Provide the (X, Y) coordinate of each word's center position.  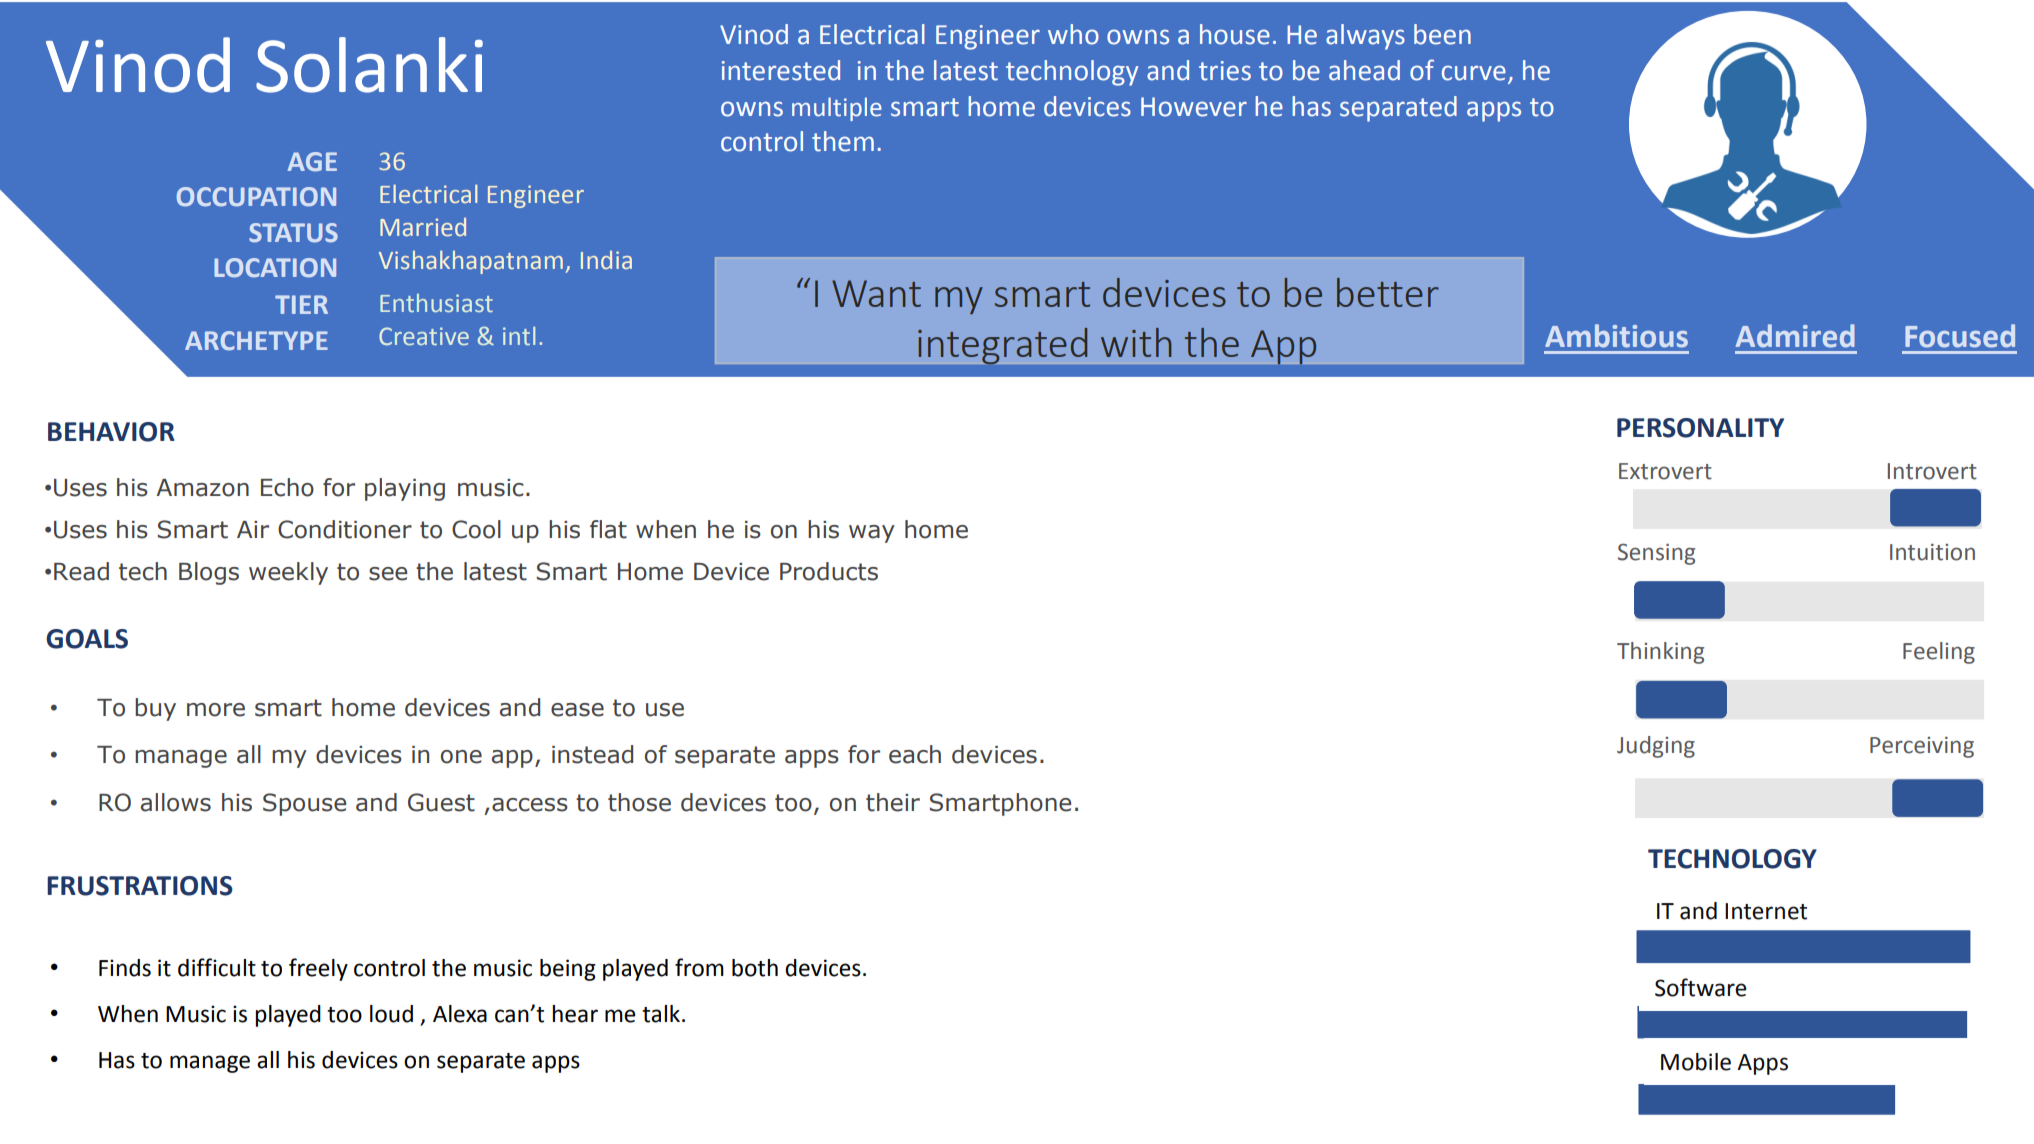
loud (391, 1014)
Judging (1656, 747)
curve (1474, 73)
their (893, 802)
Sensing (1656, 554)
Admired (1795, 336)
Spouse (304, 804)
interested (781, 70)
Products (829, 571)
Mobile (1696, 1062)
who (1073, 34)
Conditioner (345, 529)
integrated (1002, 346)
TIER (301, 304)
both (755, 968)
